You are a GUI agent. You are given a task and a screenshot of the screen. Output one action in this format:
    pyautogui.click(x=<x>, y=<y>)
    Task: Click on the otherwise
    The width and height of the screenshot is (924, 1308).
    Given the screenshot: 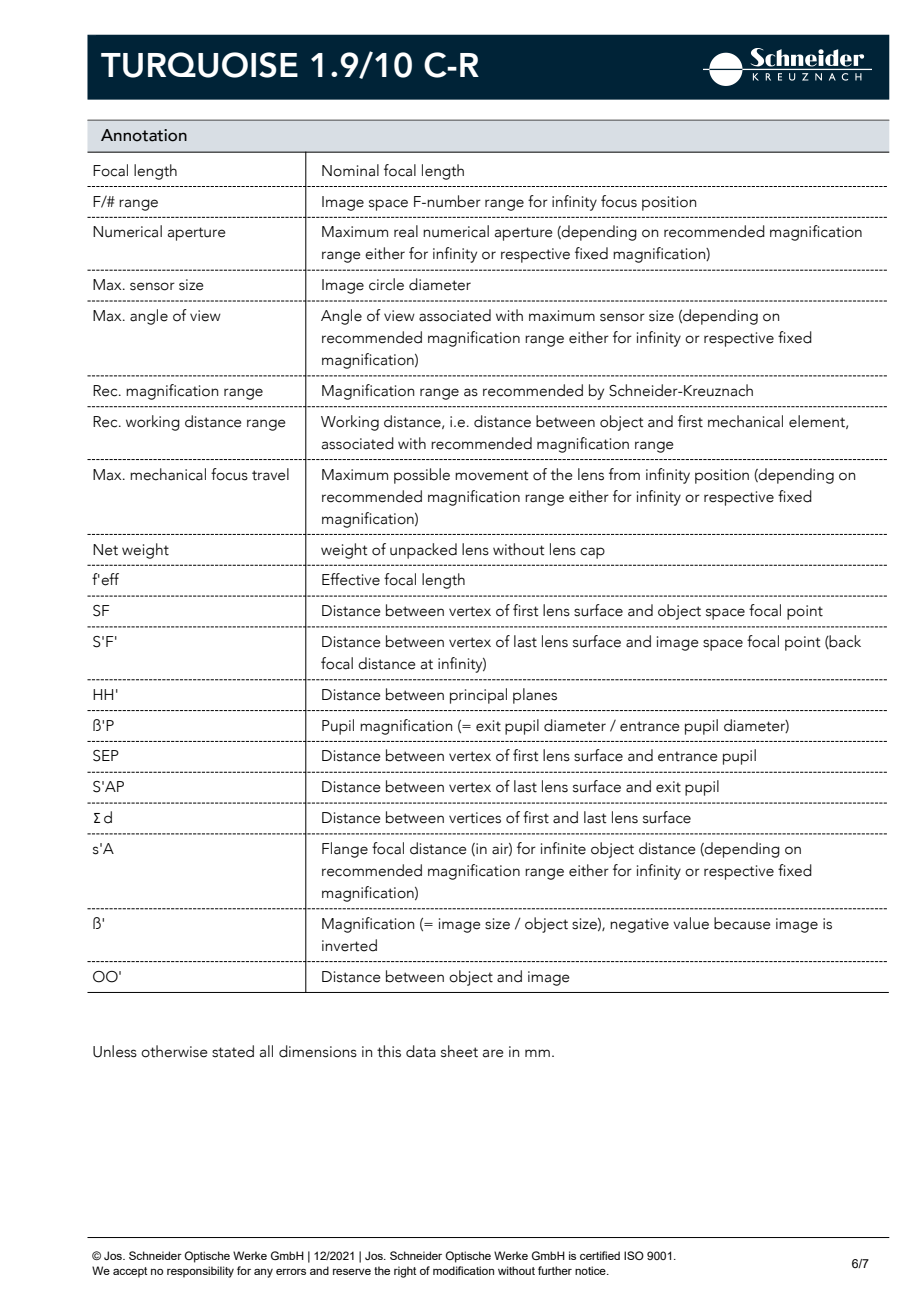 What is the action you would take?
    pyautogui.click(x=174, y=1051)
